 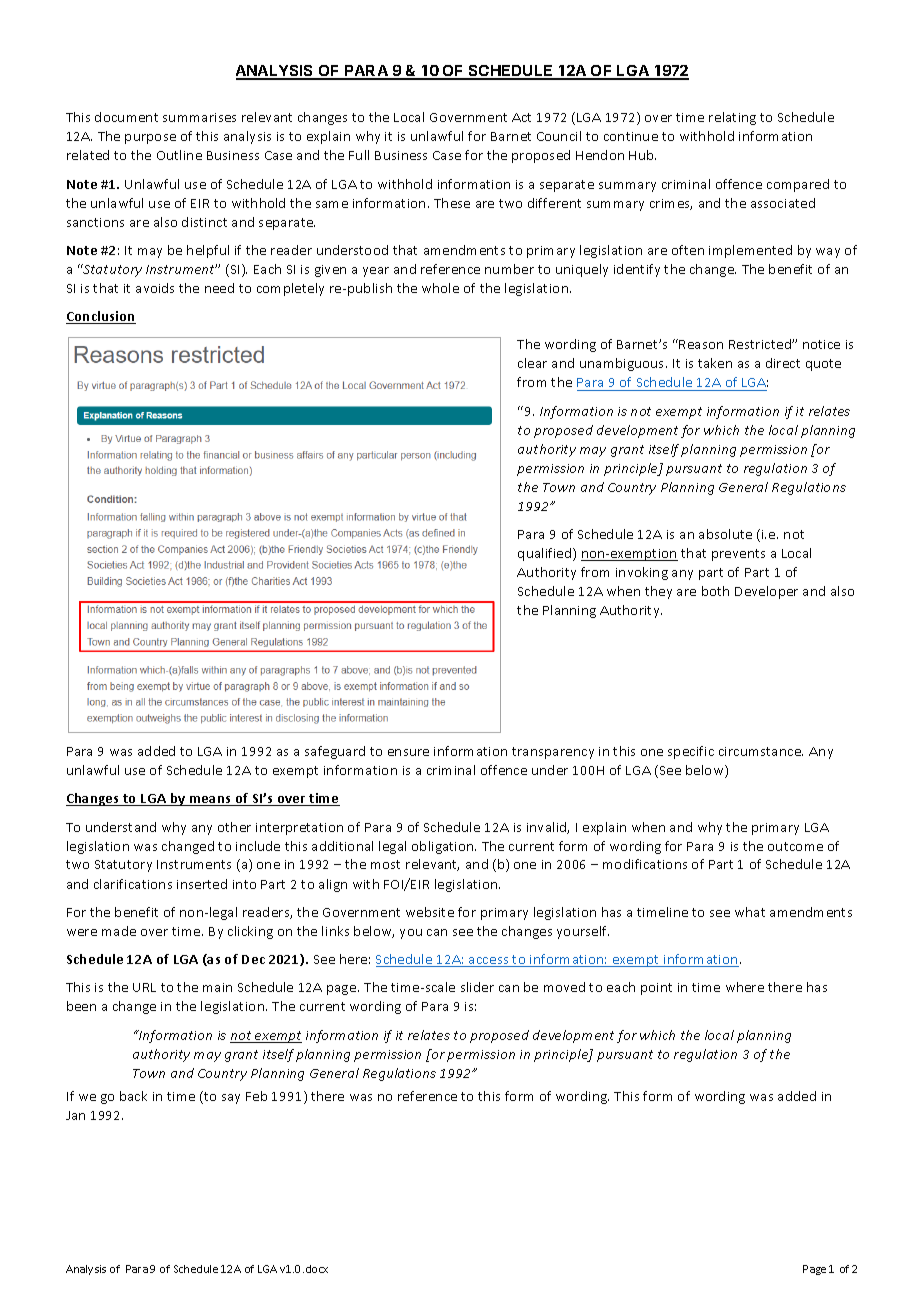 I want to click on qualified, so click(x=546, y=554).
